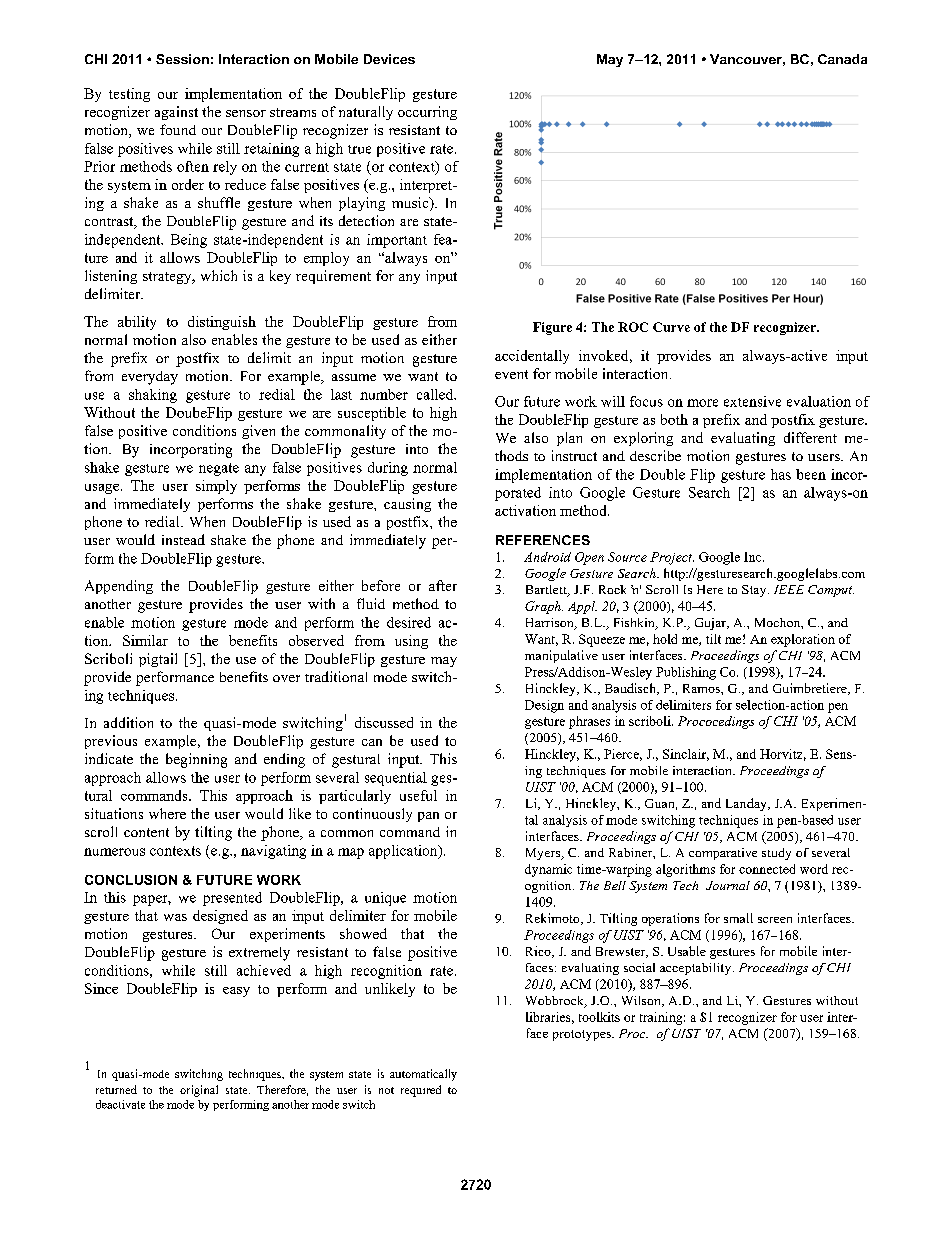 The image size is (952, 1233). Describe the element at coordinates (443, 585) in the screenshot. I see `after` at that location.
